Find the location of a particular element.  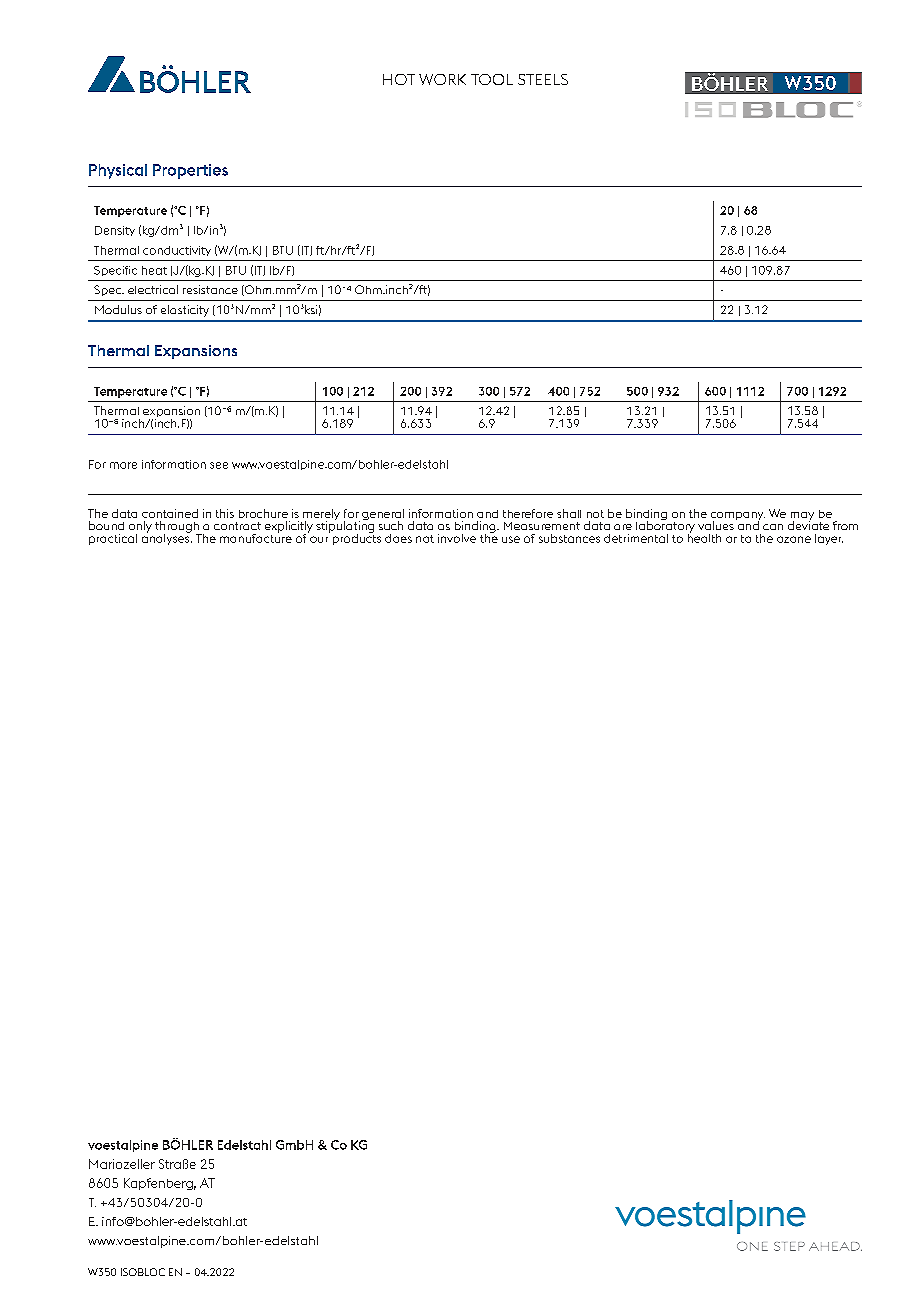

involve is located at coordinates (457, 538).
